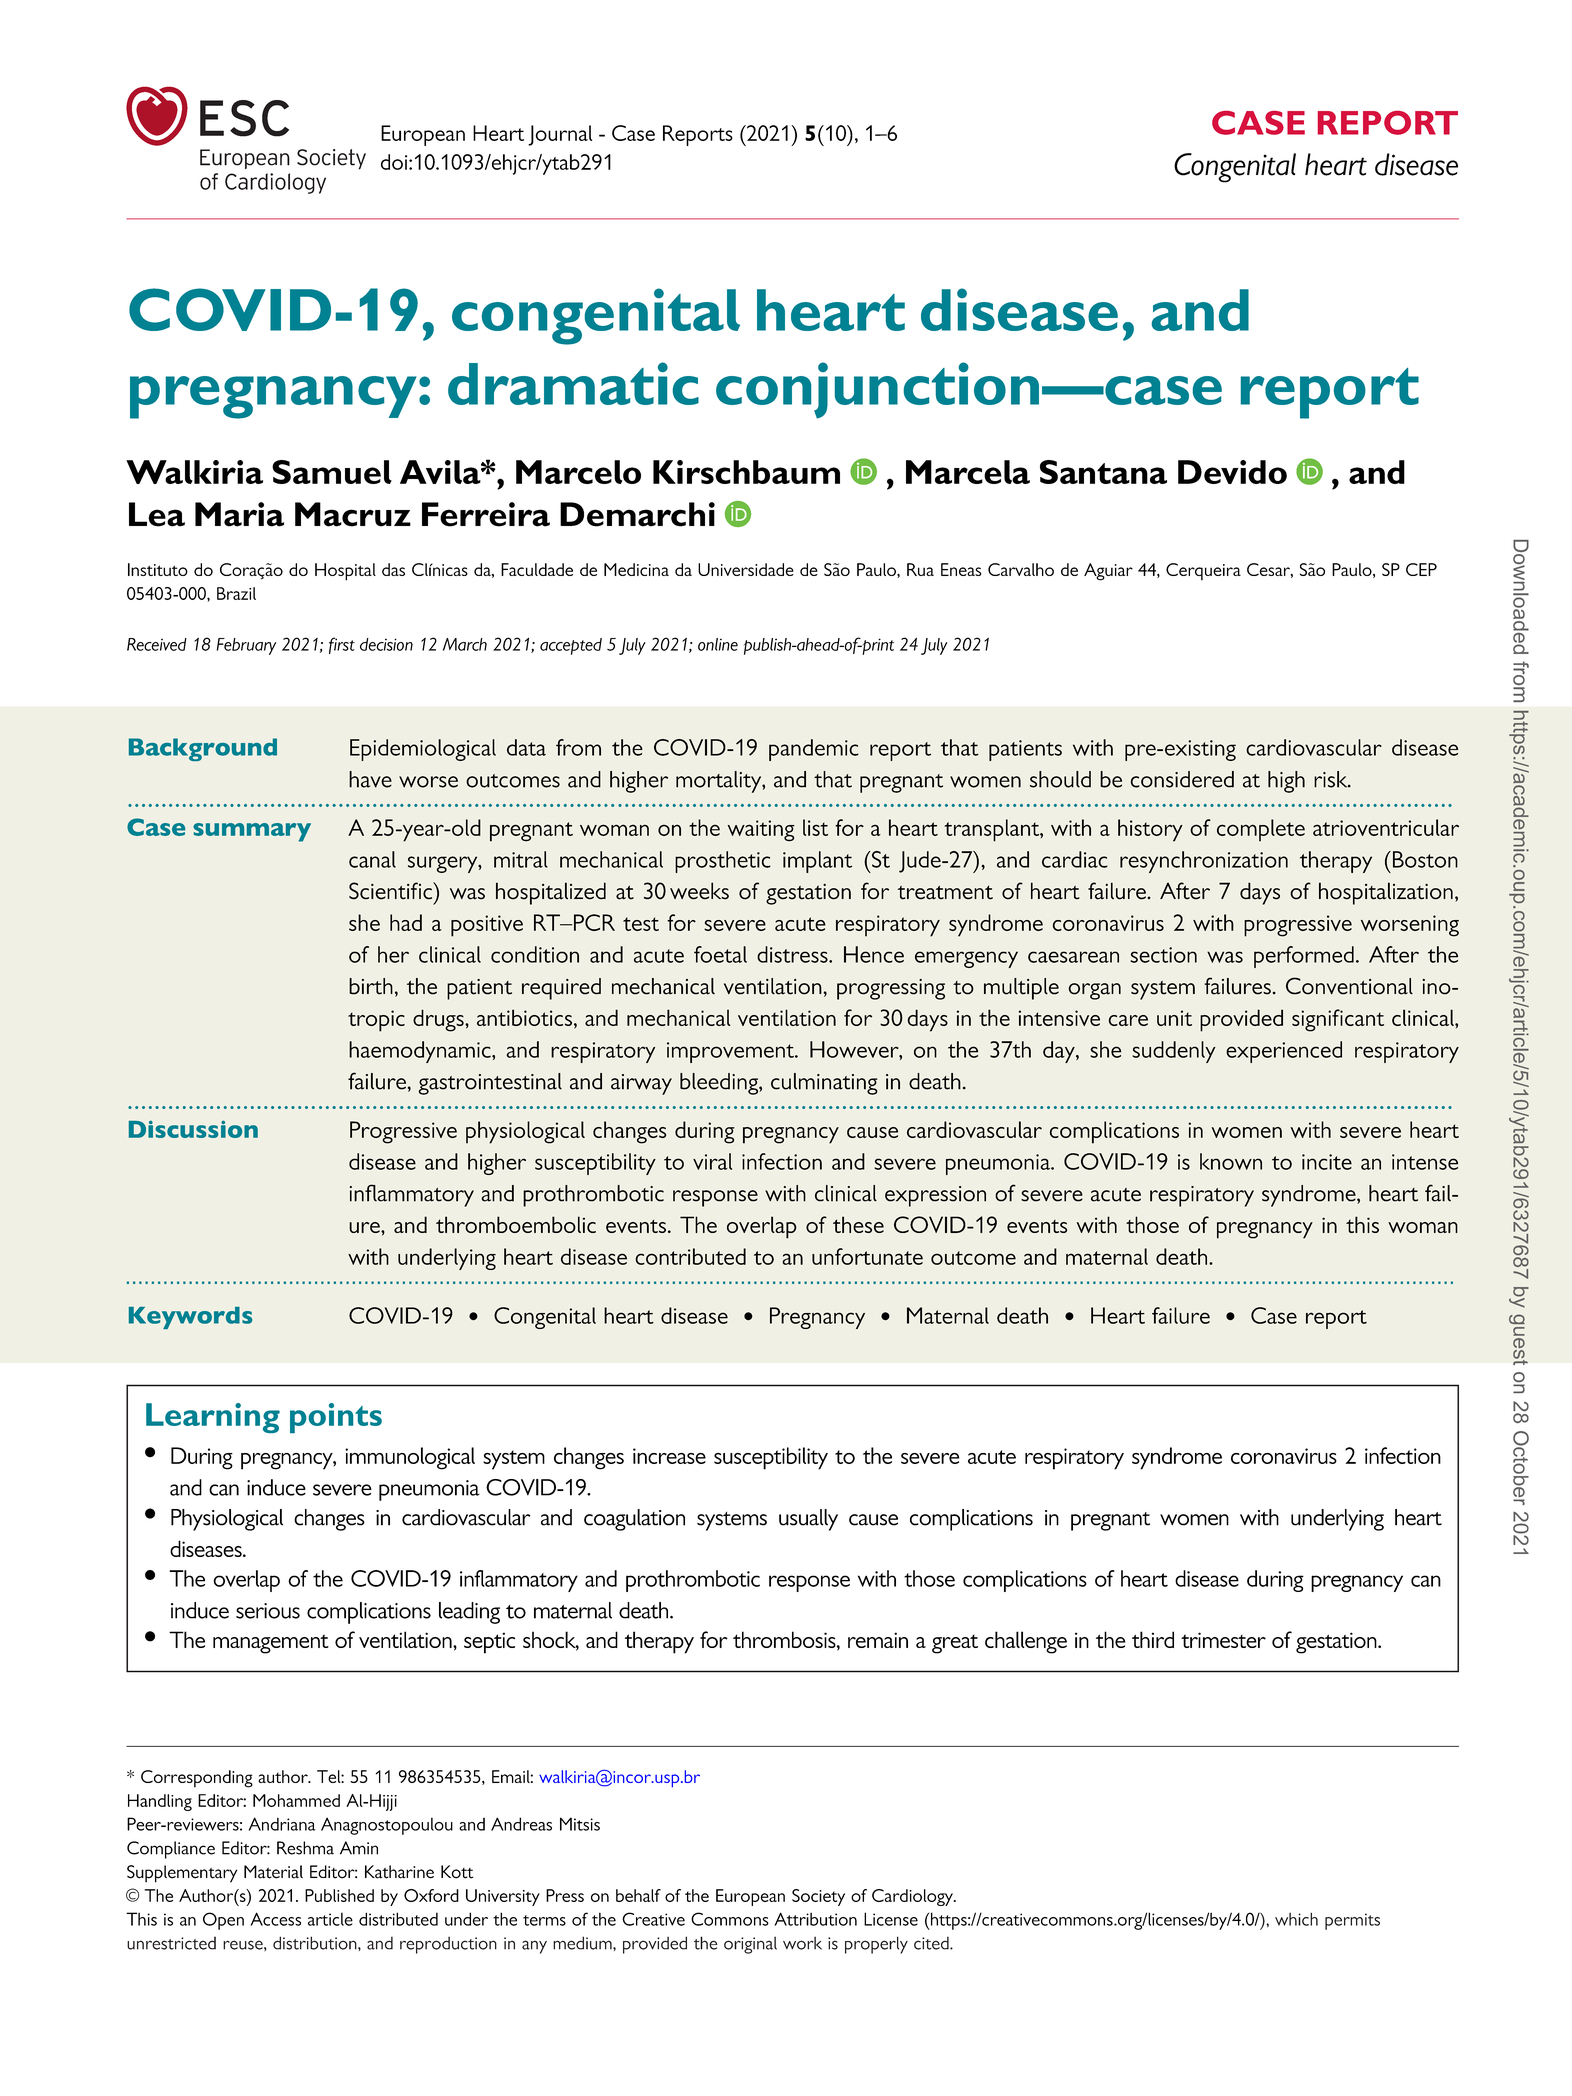  What do you see at coordinates (573, 383) in the document?
I see `dramatic` at bounding box center [573, 383].
